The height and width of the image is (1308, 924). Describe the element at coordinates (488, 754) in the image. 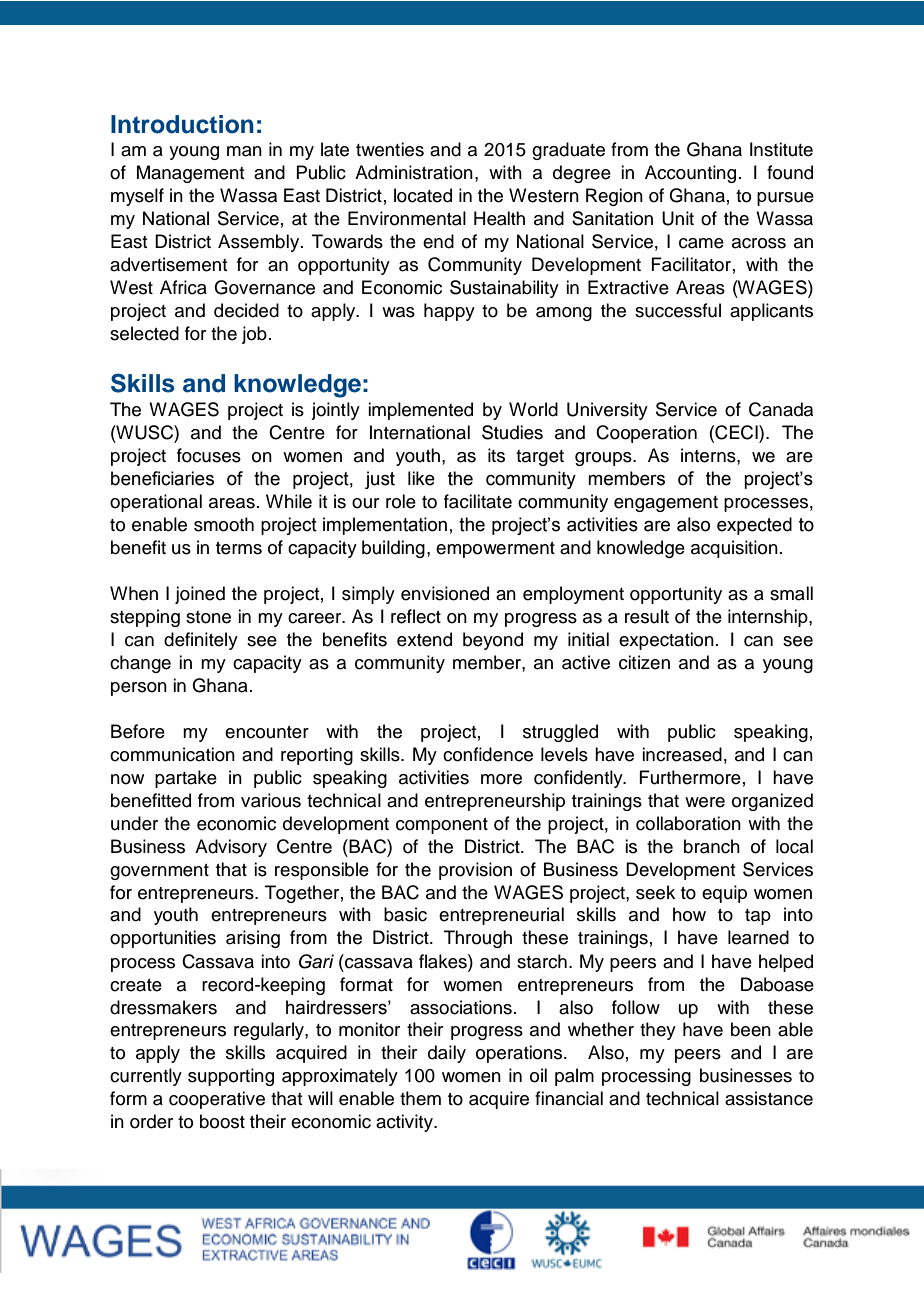

I see `confidence` at that location.
